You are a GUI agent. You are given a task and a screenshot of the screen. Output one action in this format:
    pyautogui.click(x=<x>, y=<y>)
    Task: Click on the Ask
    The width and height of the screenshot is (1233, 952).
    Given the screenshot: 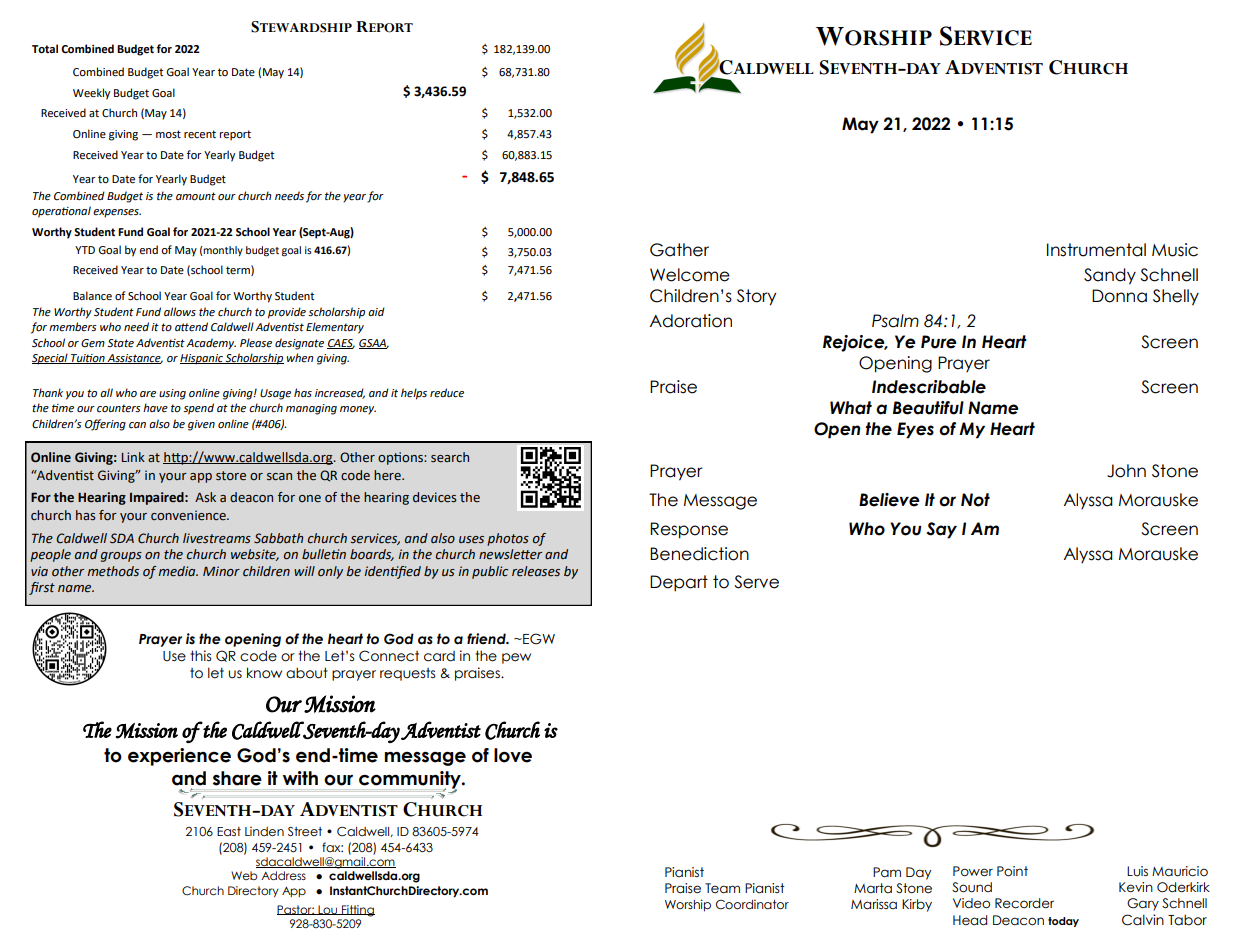 What is the action you would take?
    pyautogui.click(x=205, y=497)
